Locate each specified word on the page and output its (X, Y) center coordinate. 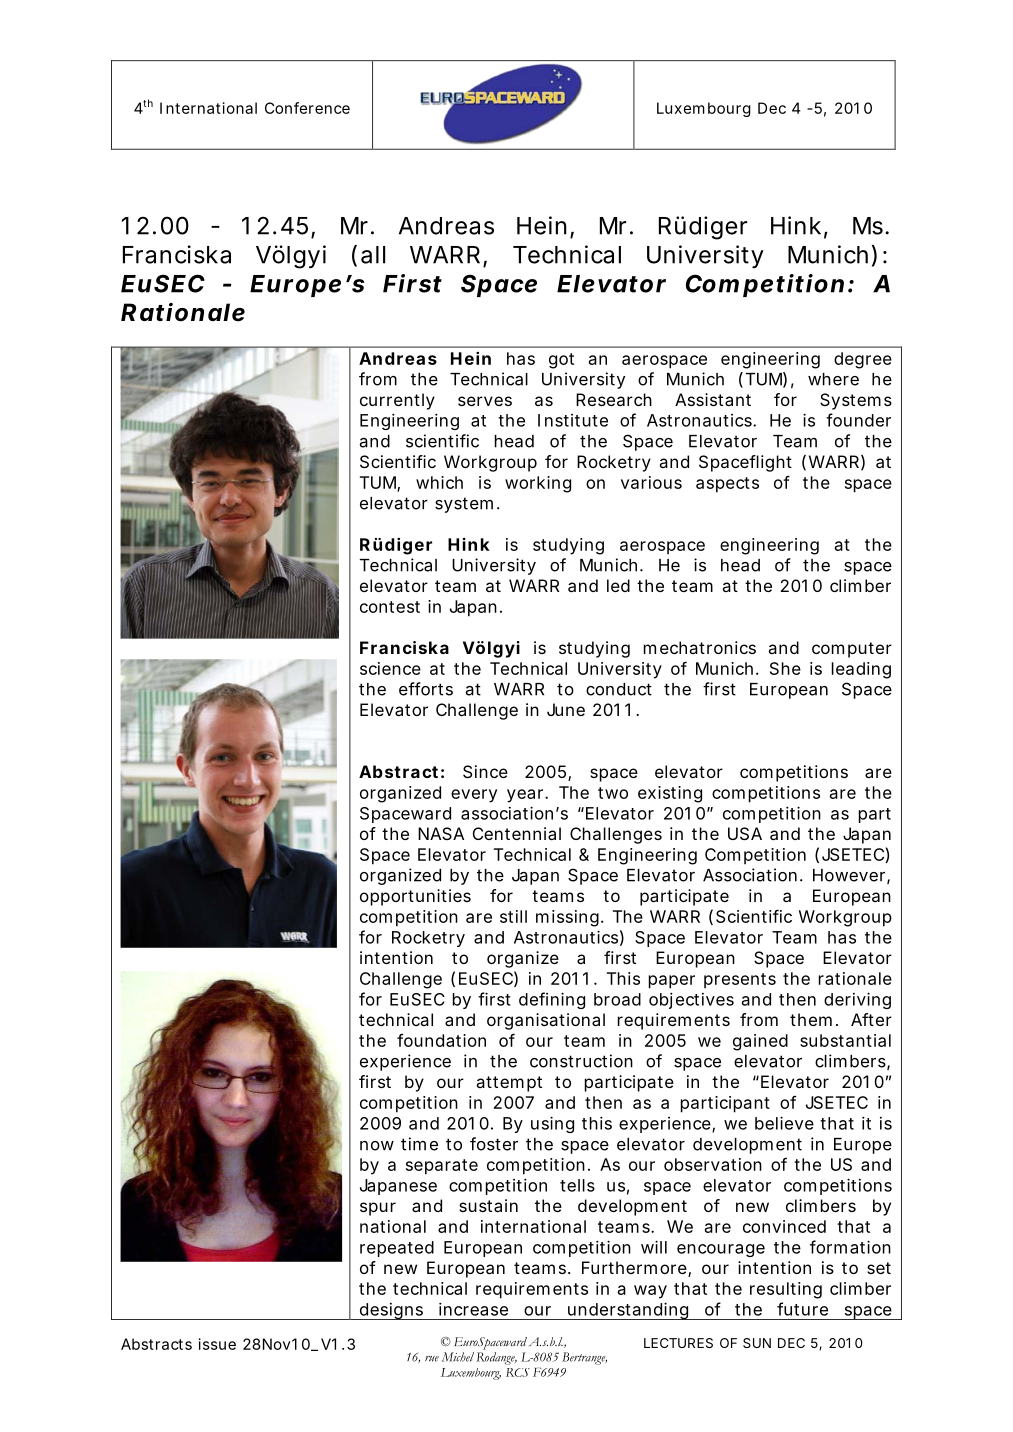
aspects (727, 485)
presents (740, 980)
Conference (307, 108)
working (538, 484)
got (561, 361)
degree (863, 360)
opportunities (415, 897)
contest (390, 607)
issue (217, 1344)
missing (567, 918)
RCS (518, 1372)
